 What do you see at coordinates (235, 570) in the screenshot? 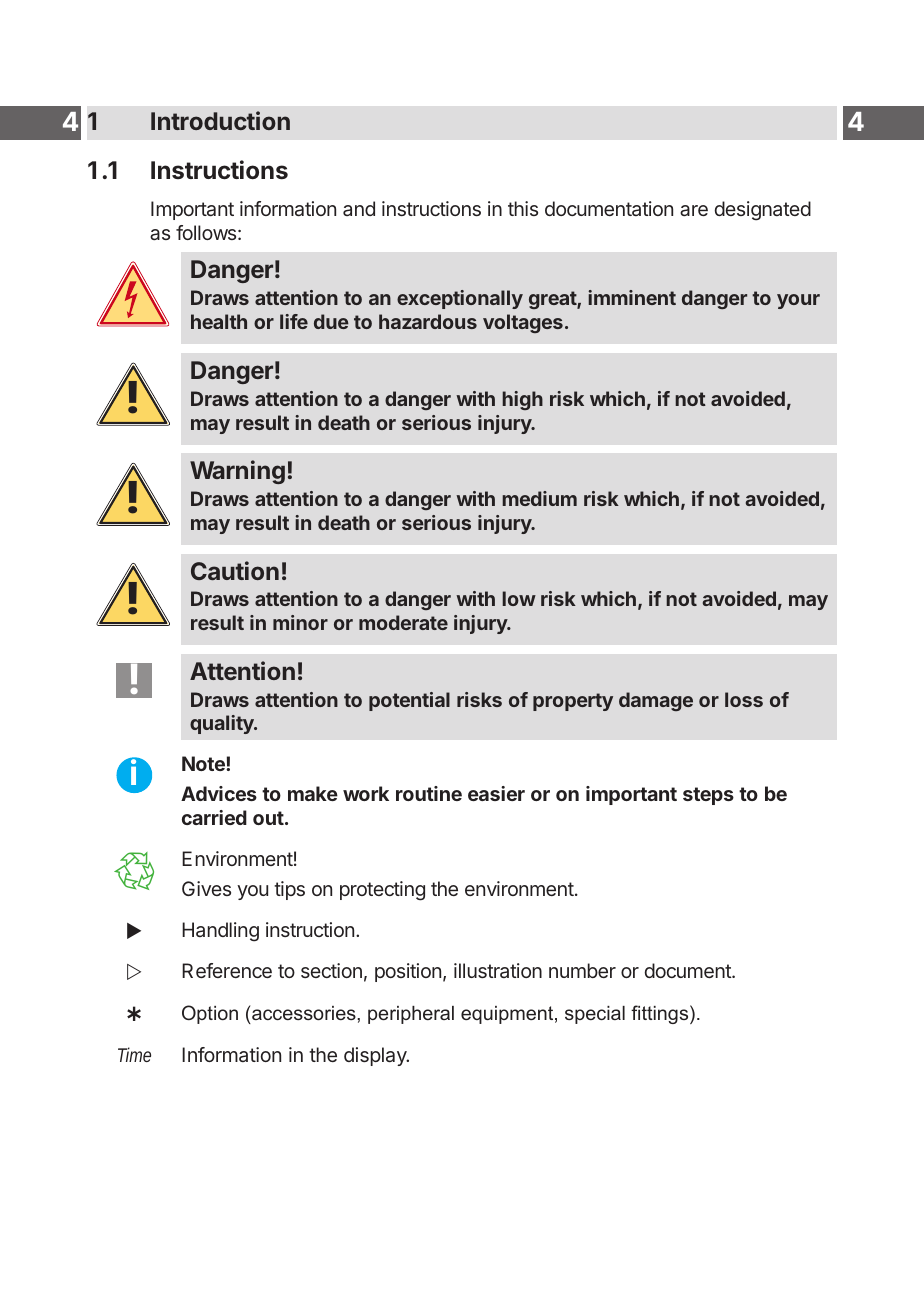
I see `Caution` at bounding box center [235, 570].
